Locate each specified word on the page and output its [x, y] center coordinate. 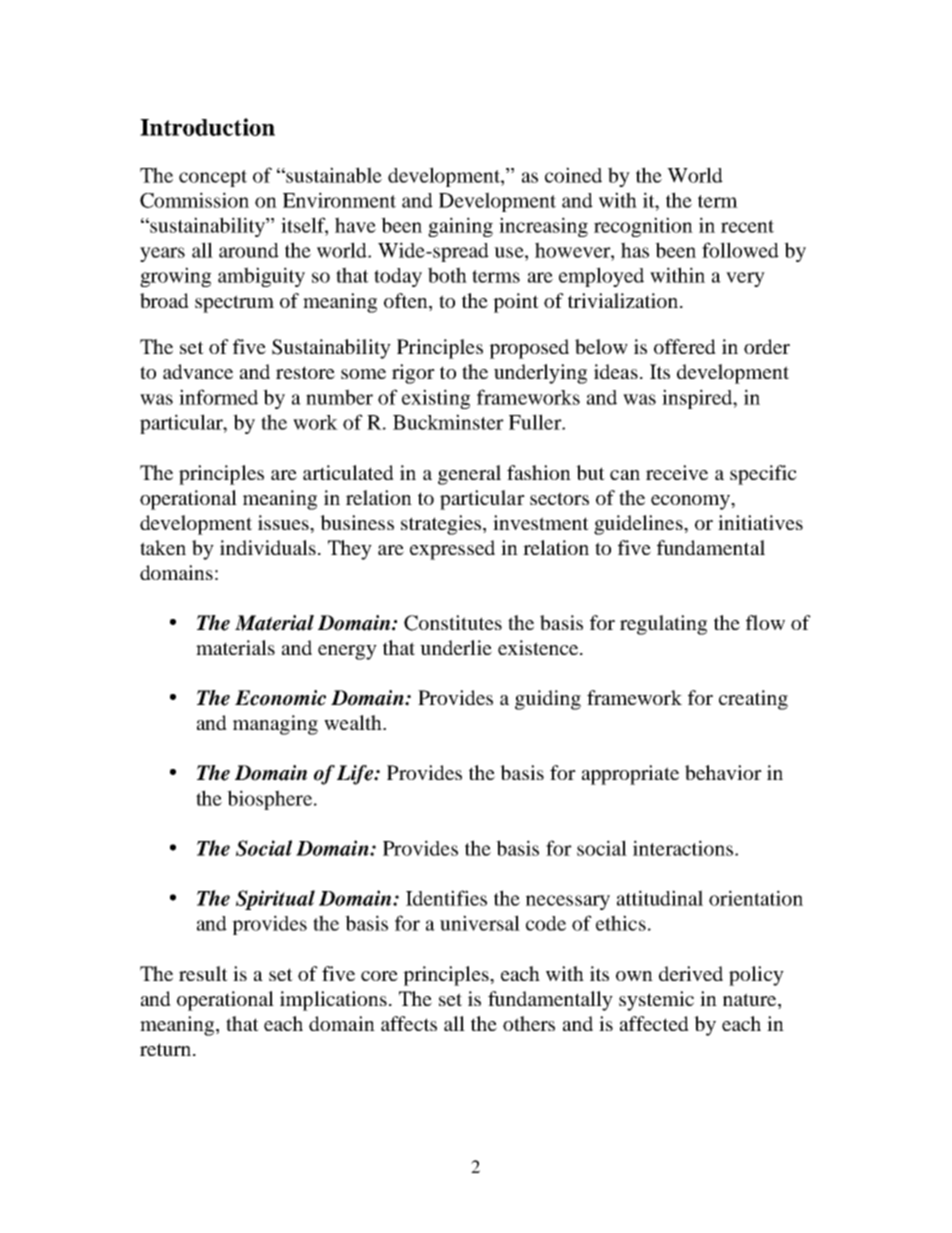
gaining [460, 227]
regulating [663, 625]
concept [213, 178]
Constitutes [453, 623]
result [203, 973]
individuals [268, 547]
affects [409, 1023]
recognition [643, 227]
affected [654, 1023]
